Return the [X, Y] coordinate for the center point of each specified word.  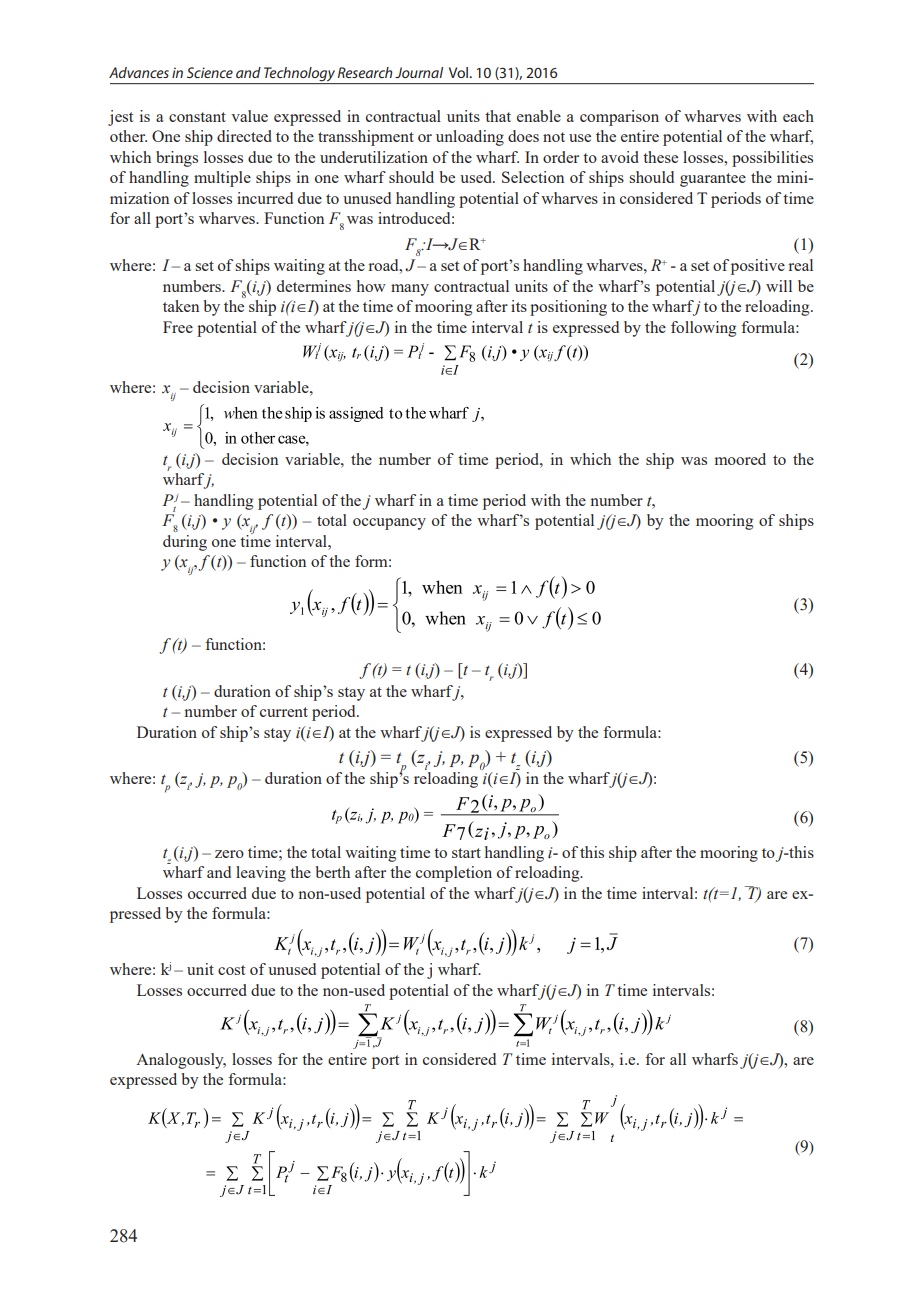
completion [454, 874]
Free [178, 327]
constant [197, 117]
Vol [460, 72]
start [466, 853]
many [410, 290]
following [703, 329]
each [798, 116]
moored [740, 459]
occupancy [389, 524]
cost [231, 970]
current [284, 712]
